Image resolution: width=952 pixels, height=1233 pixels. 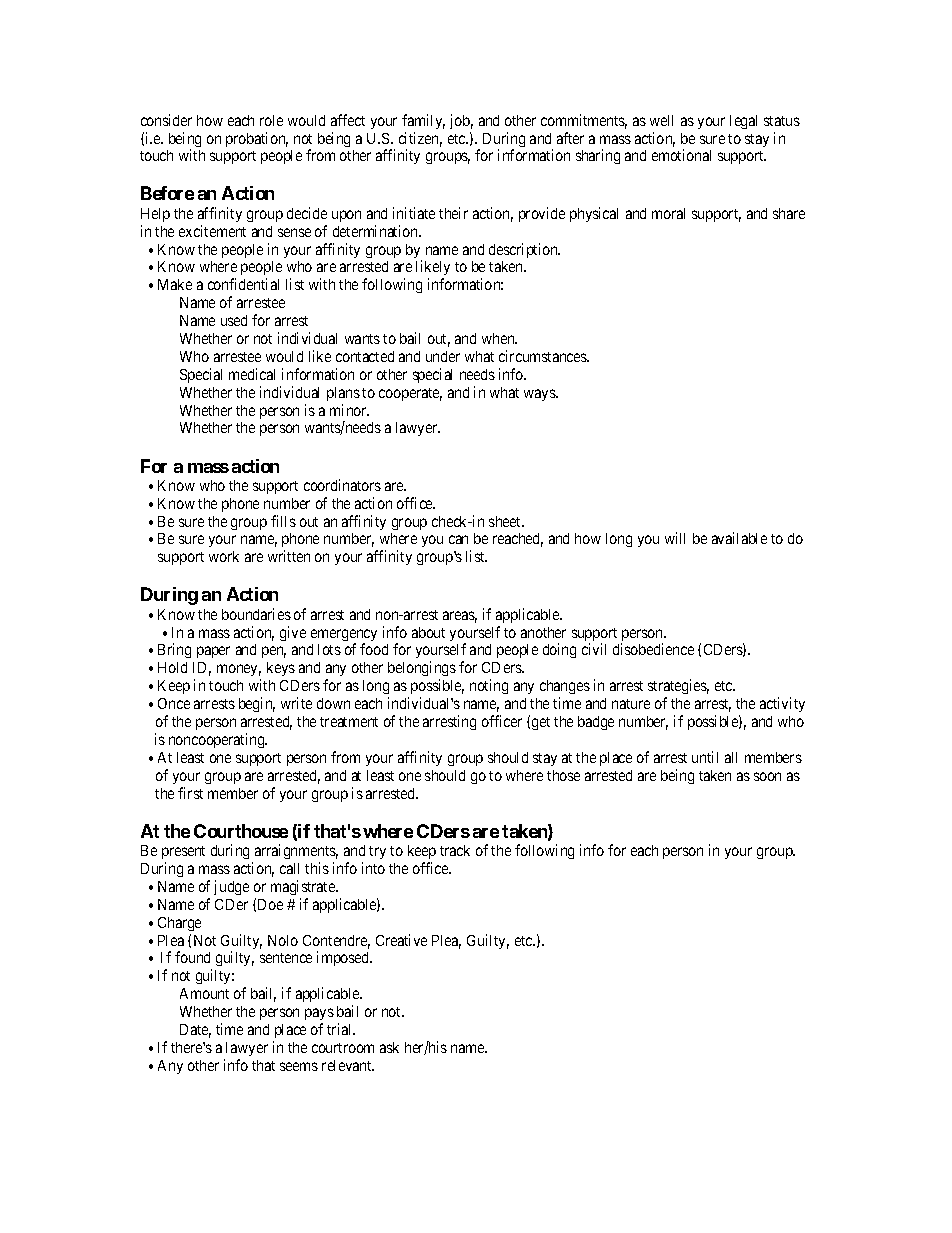 What do you see at coordinates (389, 1047) in the screenshot?
I see `ask` at bounding box center [389, 1047].
